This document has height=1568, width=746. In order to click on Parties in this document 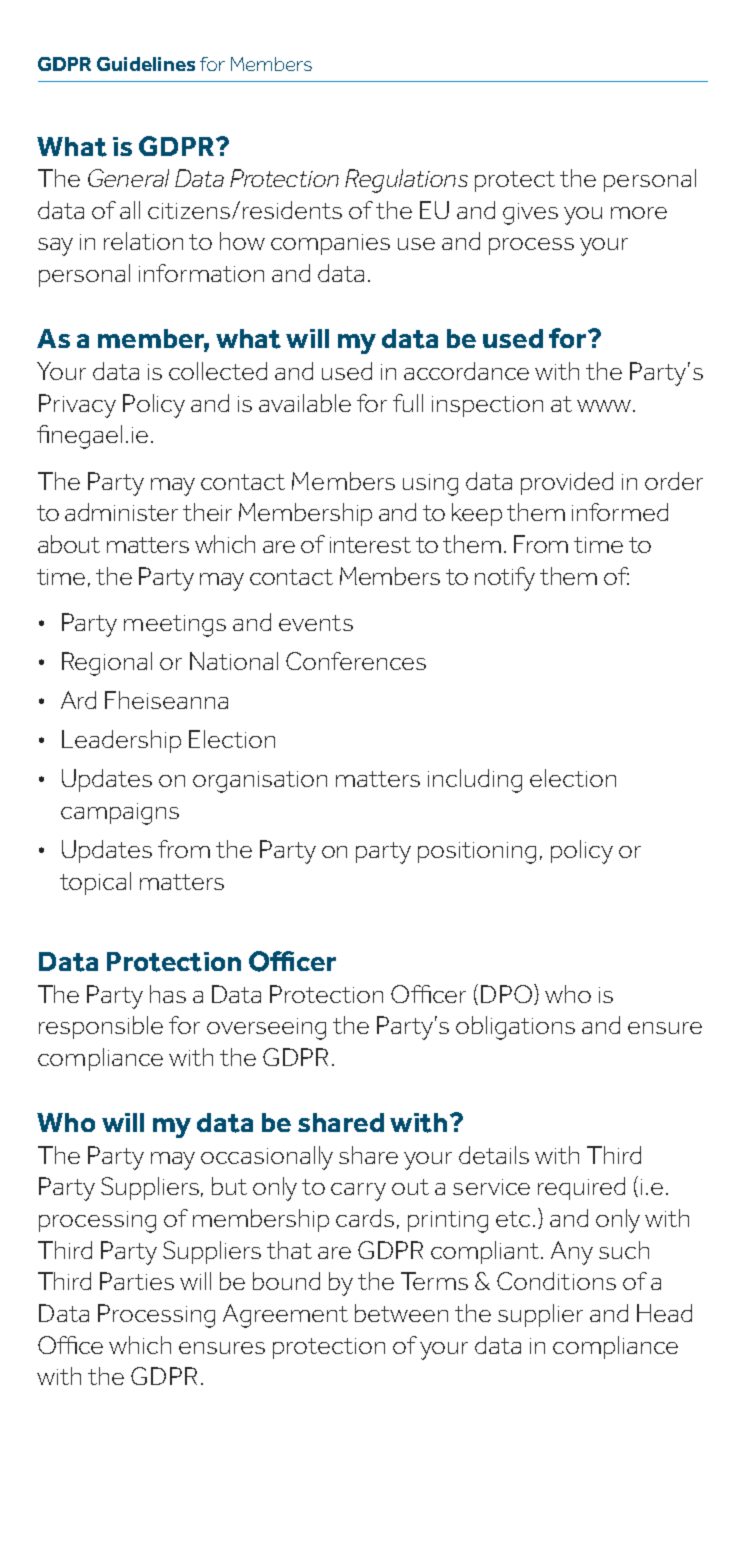, I will do `click(137, 1281)`.
